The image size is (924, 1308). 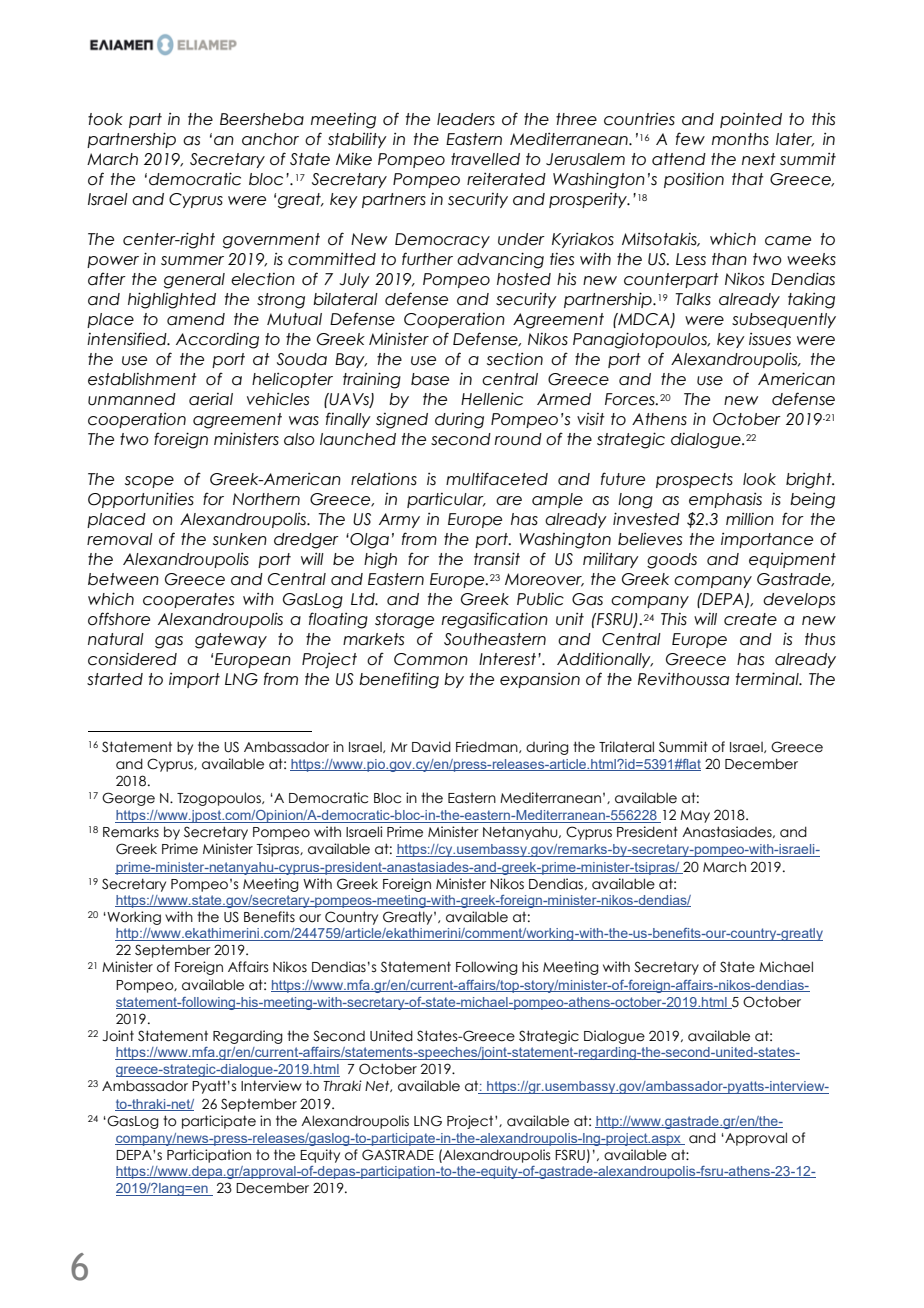 I want to click on George, so click(x=128, y=799).
